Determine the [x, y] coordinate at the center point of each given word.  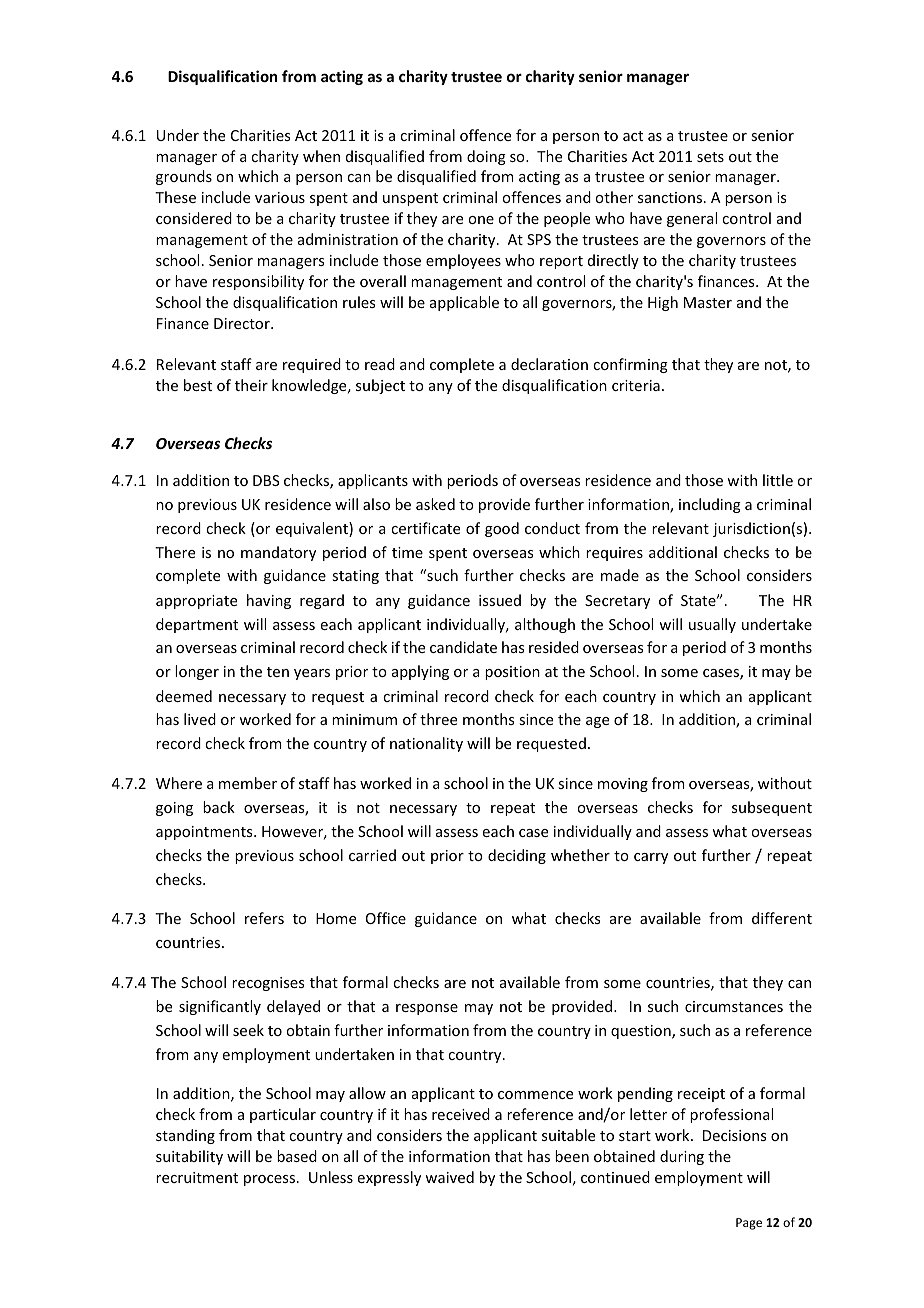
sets [710, 157]
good [502, 529]
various [280, 197]
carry [651, 858]
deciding [517, 856]
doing [486, 157]
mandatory [278, 553]
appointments [205, 833]
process [271, 1180]
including [710, 505]
